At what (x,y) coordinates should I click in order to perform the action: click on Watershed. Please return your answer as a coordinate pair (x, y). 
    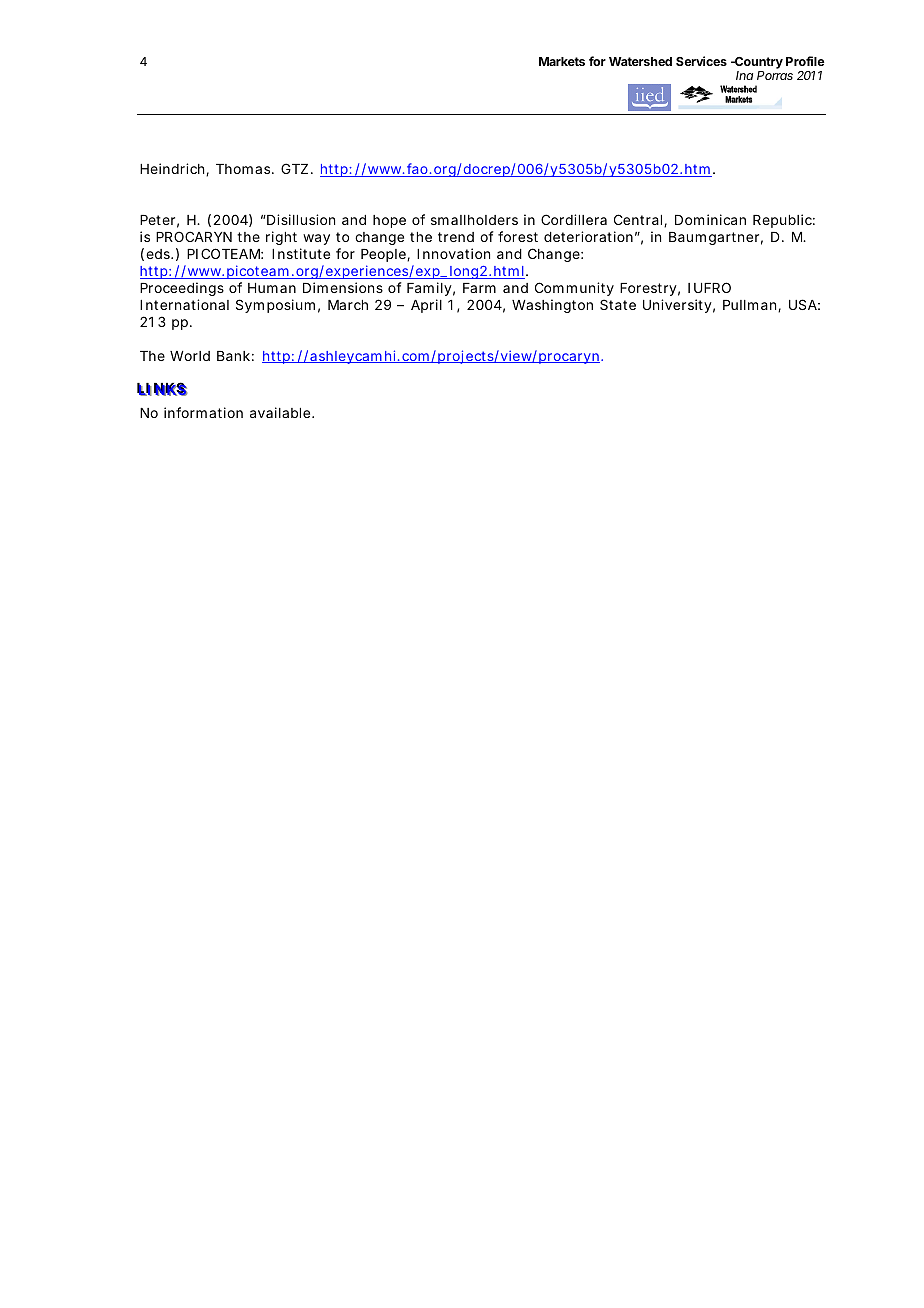
    Looking at the image, I should click on (640, 61).
